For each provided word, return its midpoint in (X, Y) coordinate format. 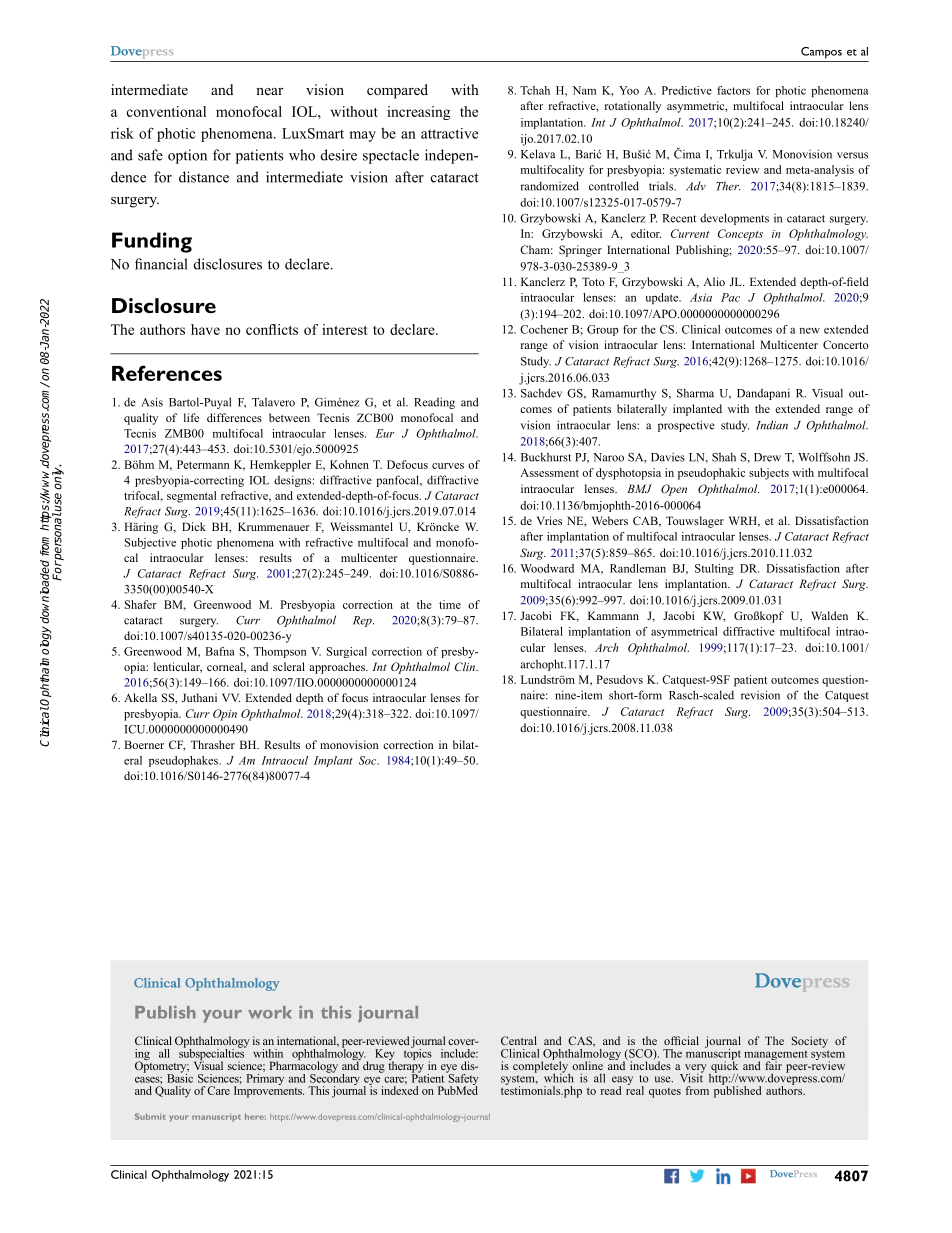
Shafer (141, 604)
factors (733, 90)
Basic (180, 1077)
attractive (449, 133)
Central (519, 1040)
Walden (829, 615)
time (450, 604)
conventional (166, 111)
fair (773, 1064)
